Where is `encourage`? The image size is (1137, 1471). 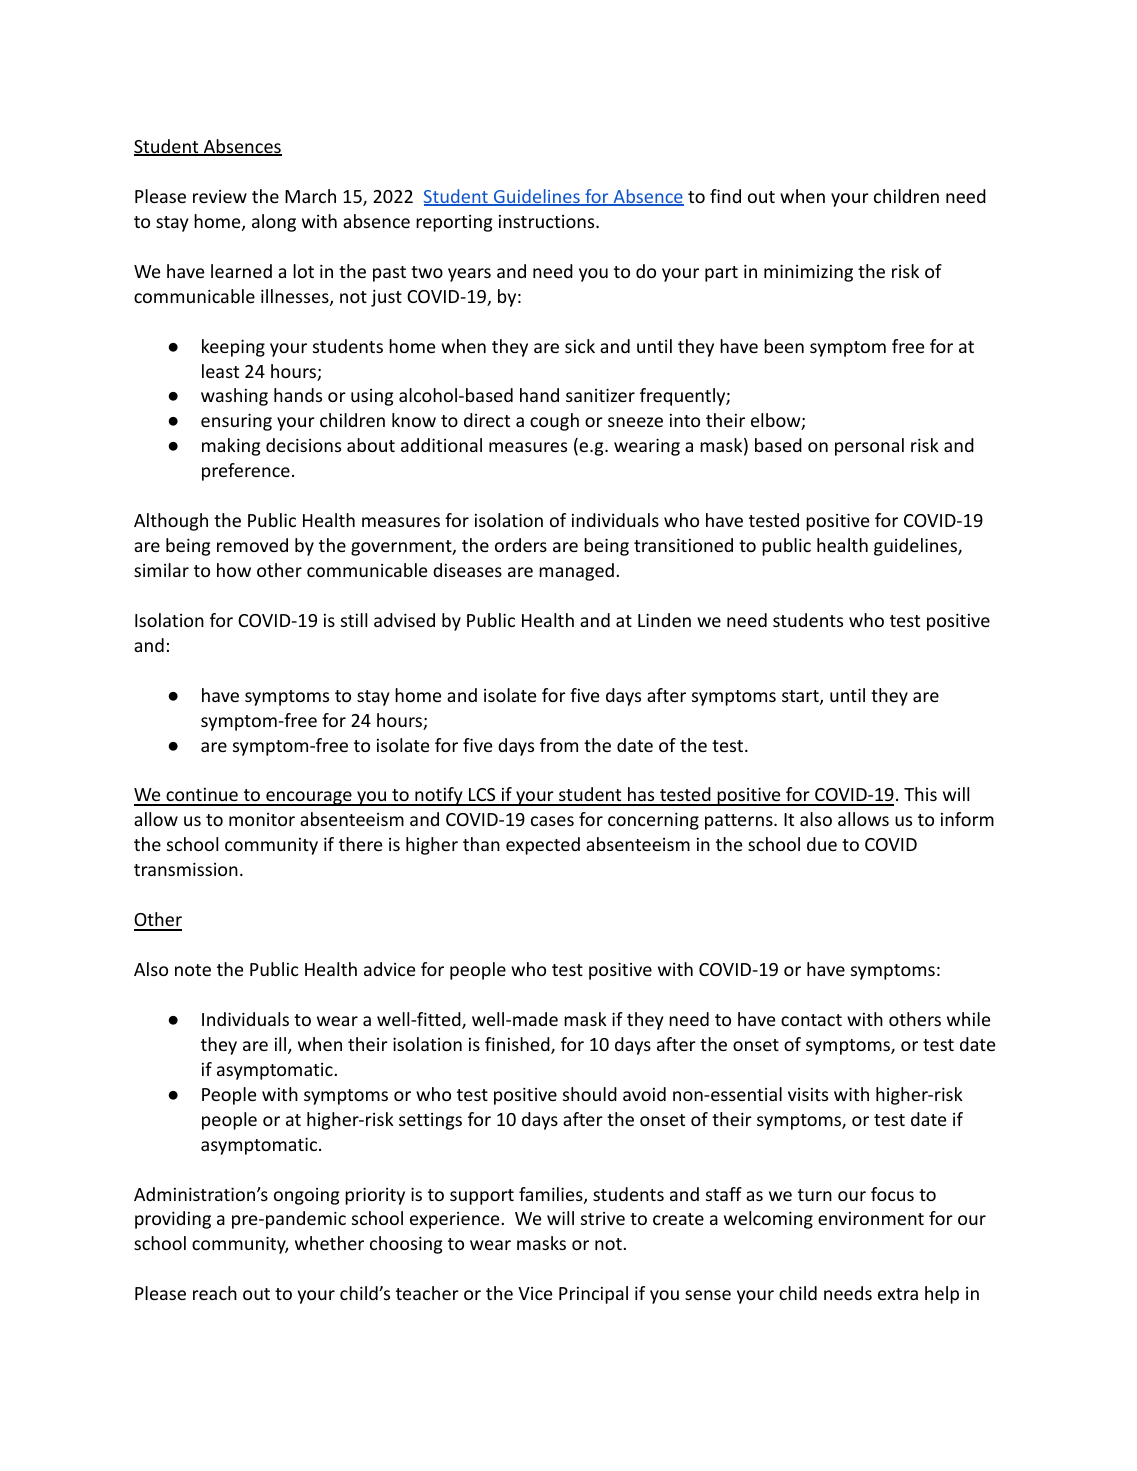
encourage is located at coordinates (309, 798).
